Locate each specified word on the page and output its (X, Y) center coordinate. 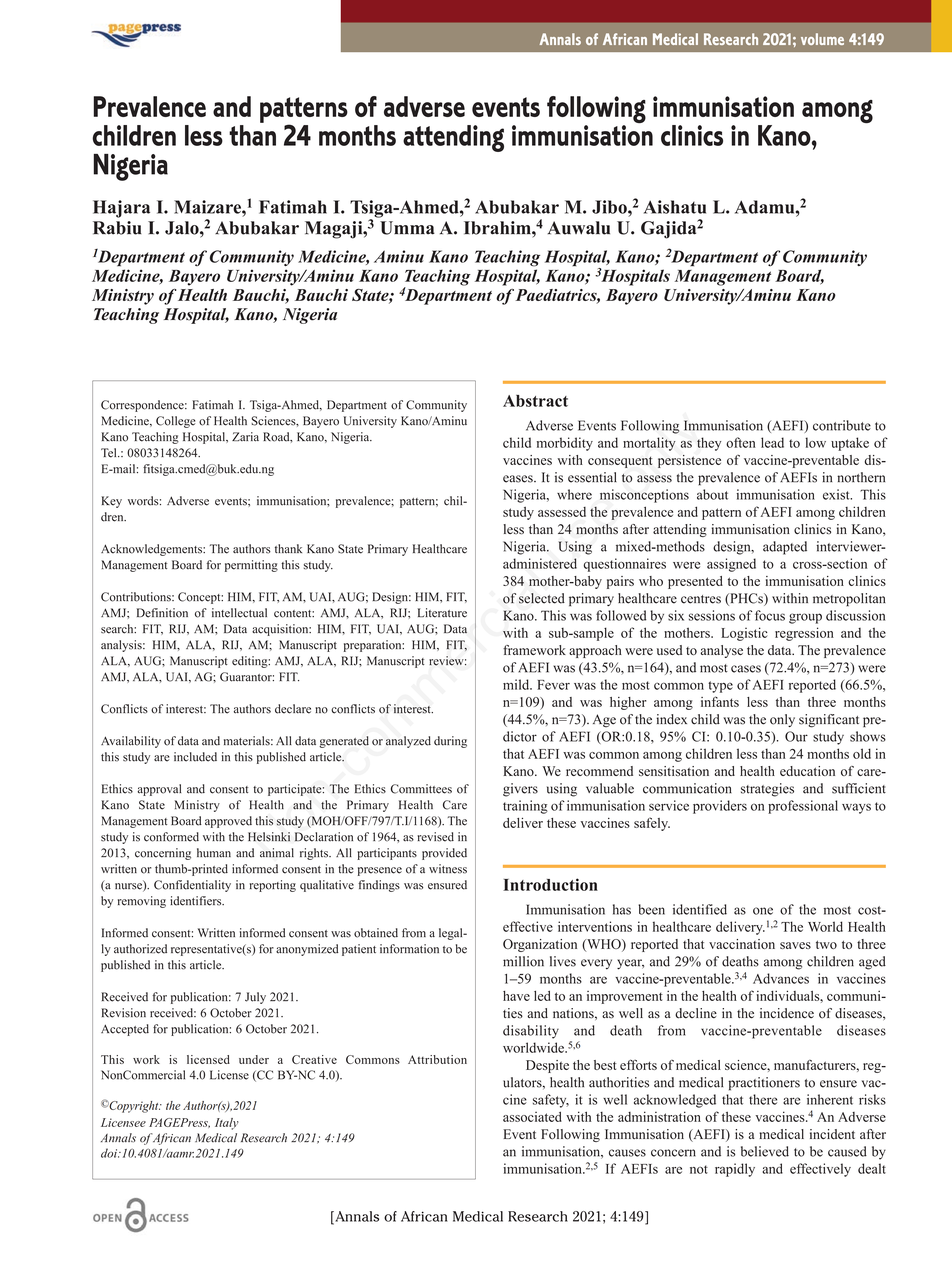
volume (822, 39)
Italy (227, 1124)
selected (542, 598)
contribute (842, 425)
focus (770, 615)
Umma (407, 228)
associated (532, 1116)
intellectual (239, 613)
